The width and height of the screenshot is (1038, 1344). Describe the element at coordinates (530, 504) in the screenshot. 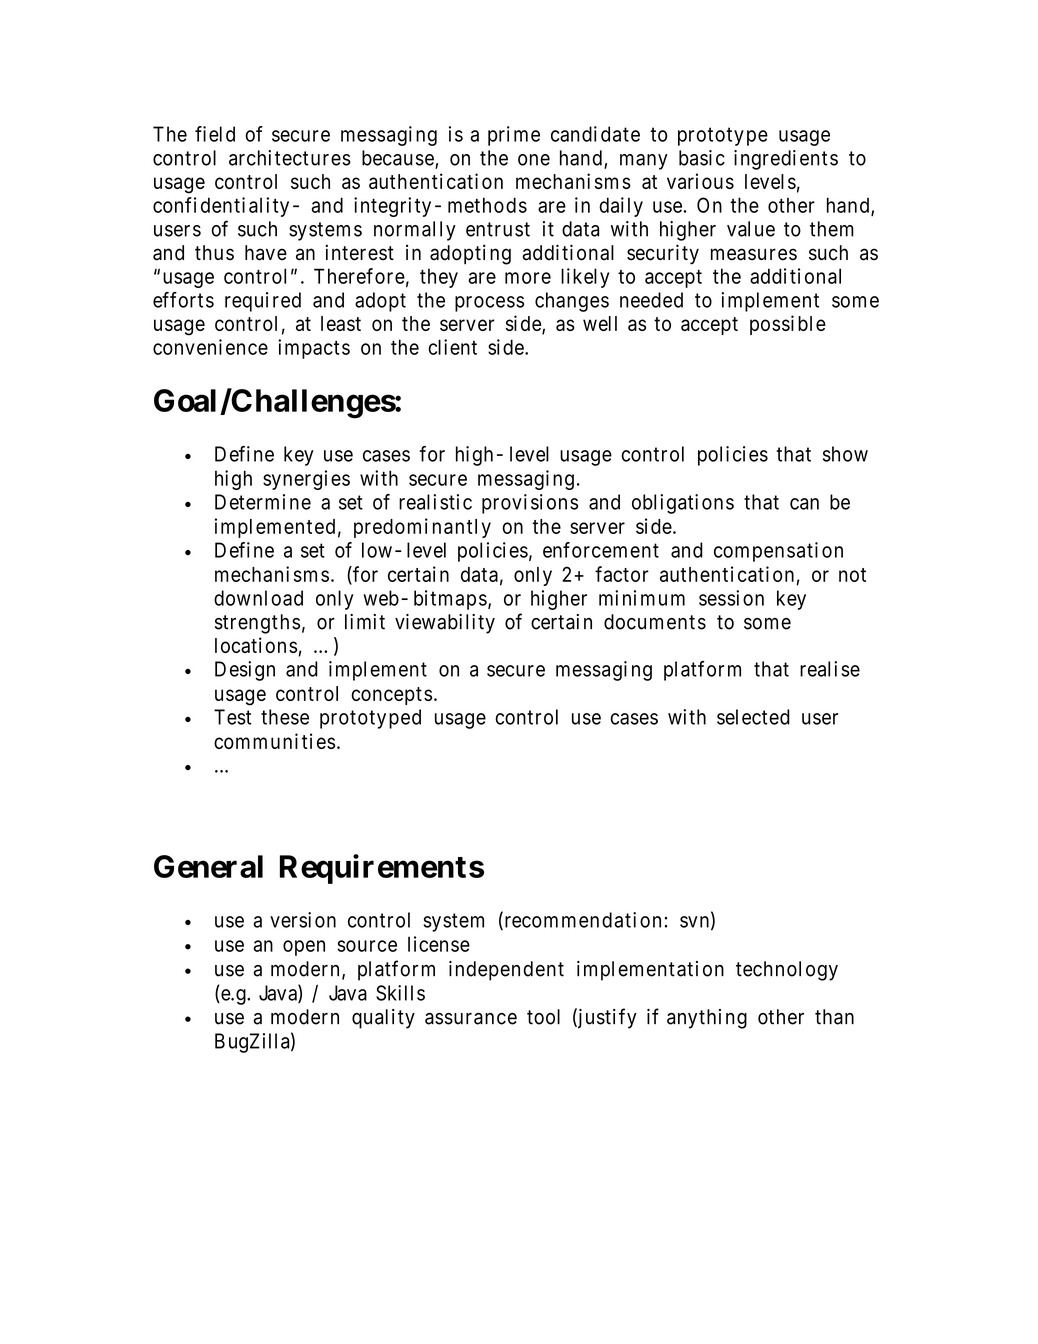

I see `provisions` at that location.
